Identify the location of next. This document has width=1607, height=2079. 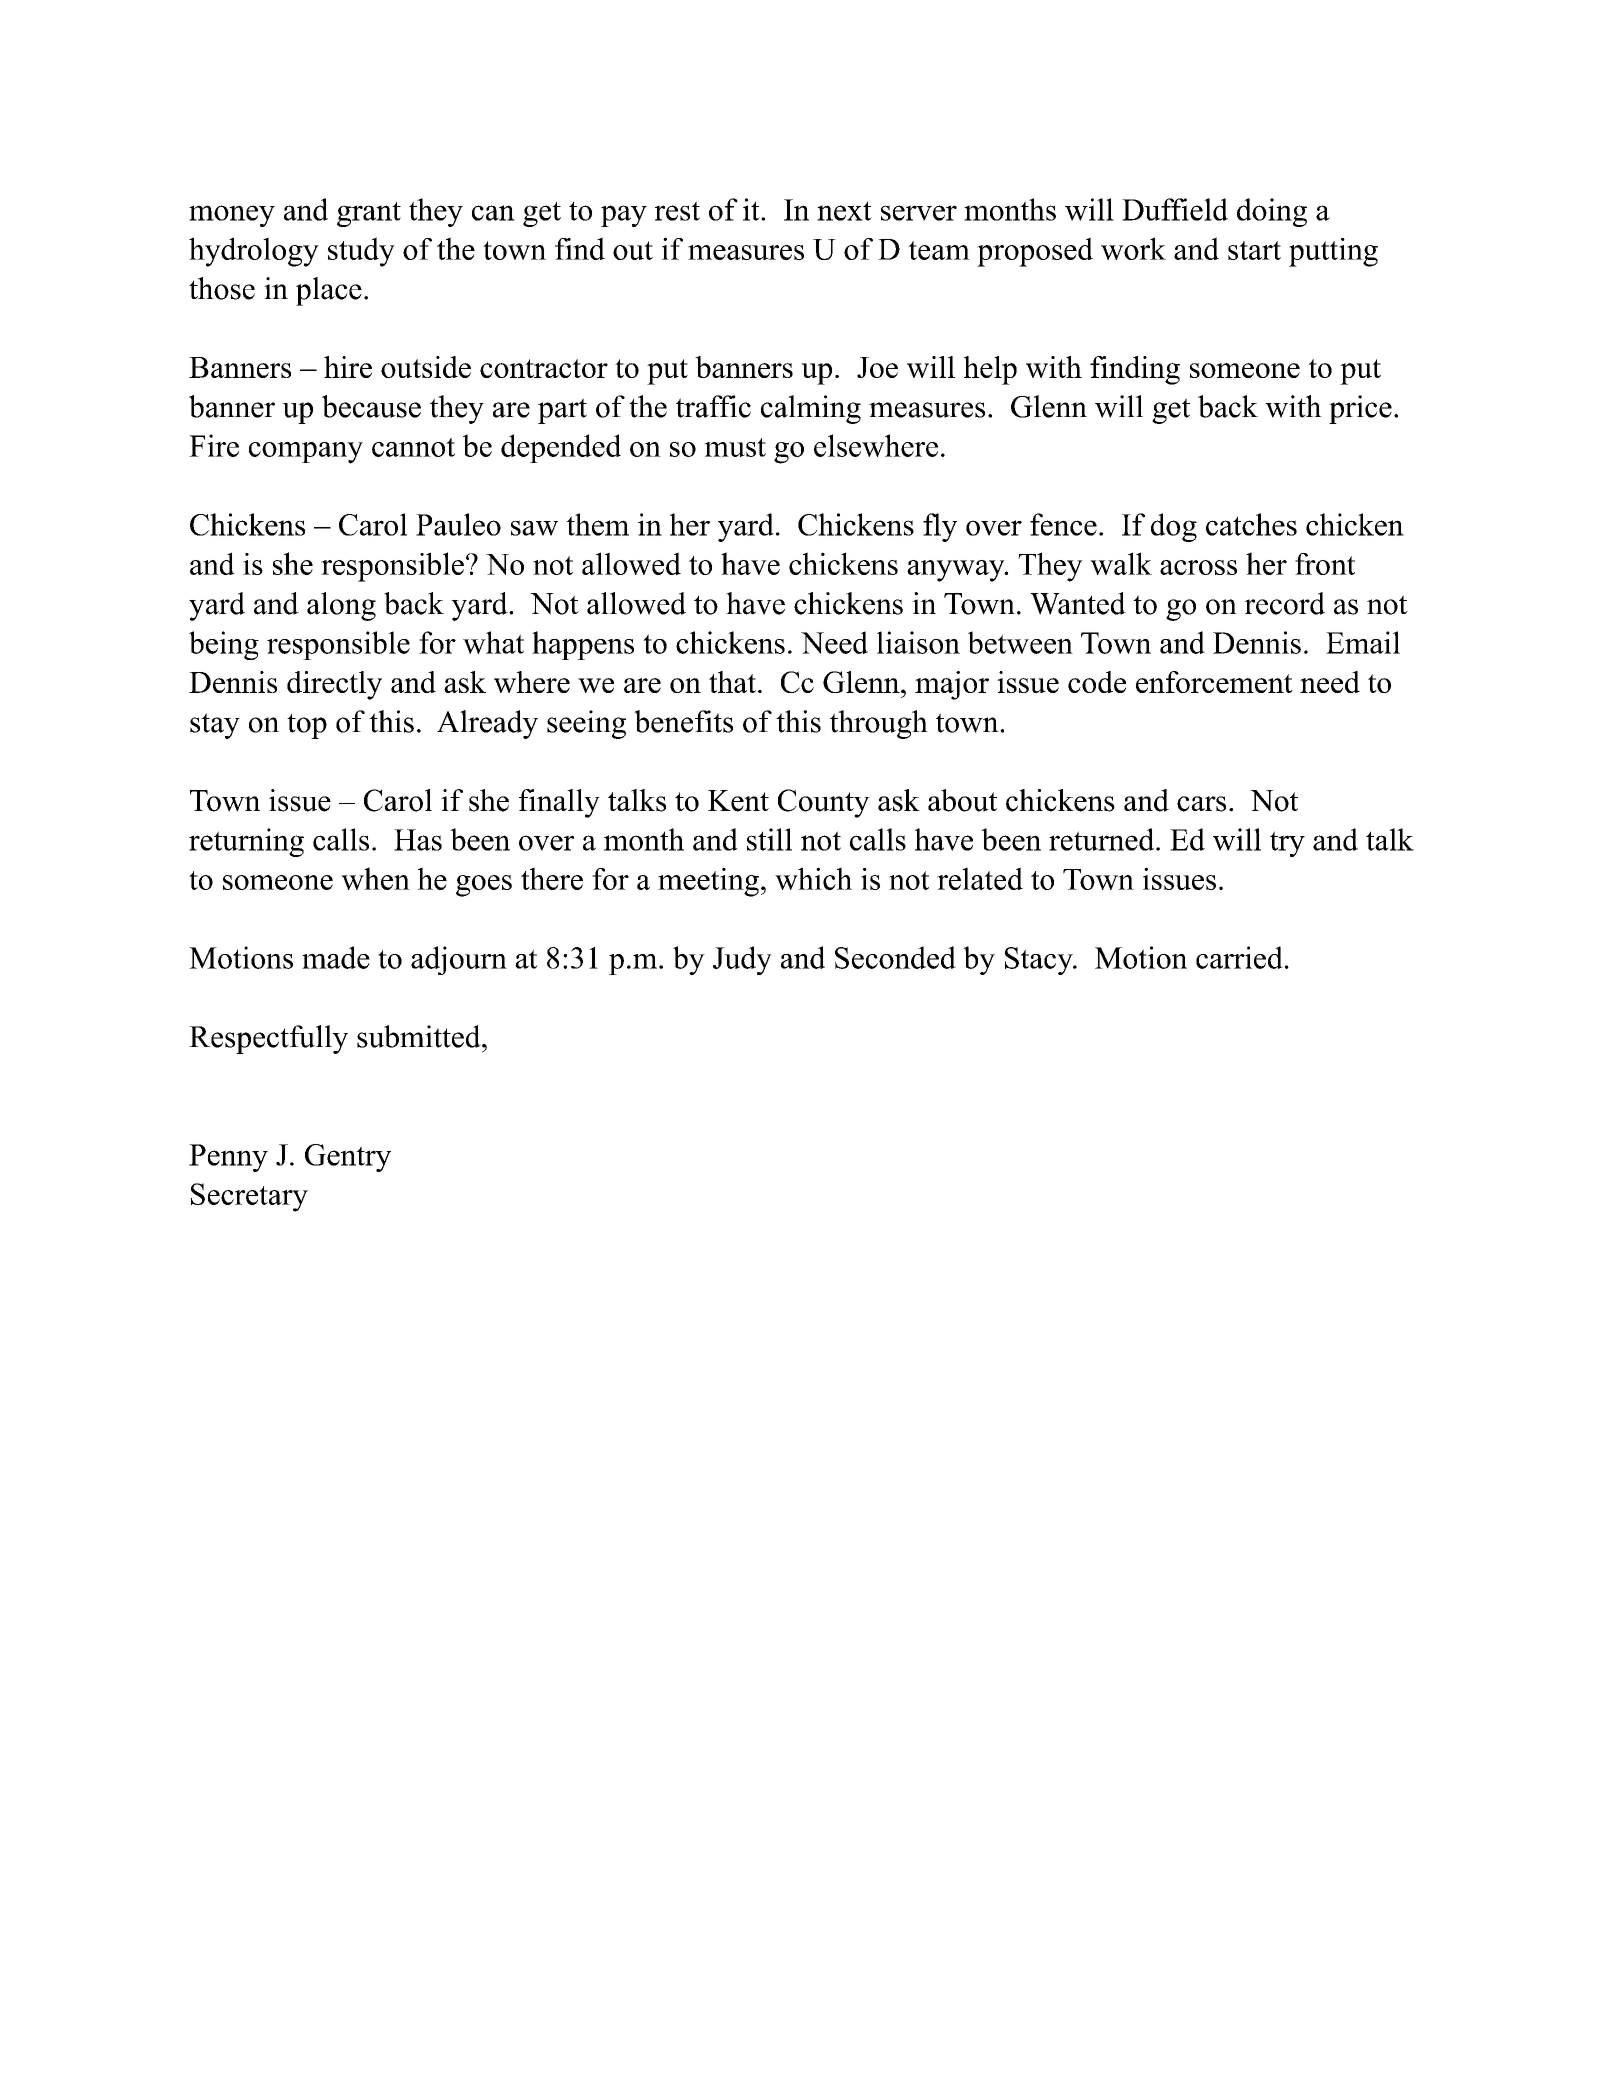
(844, 211).
